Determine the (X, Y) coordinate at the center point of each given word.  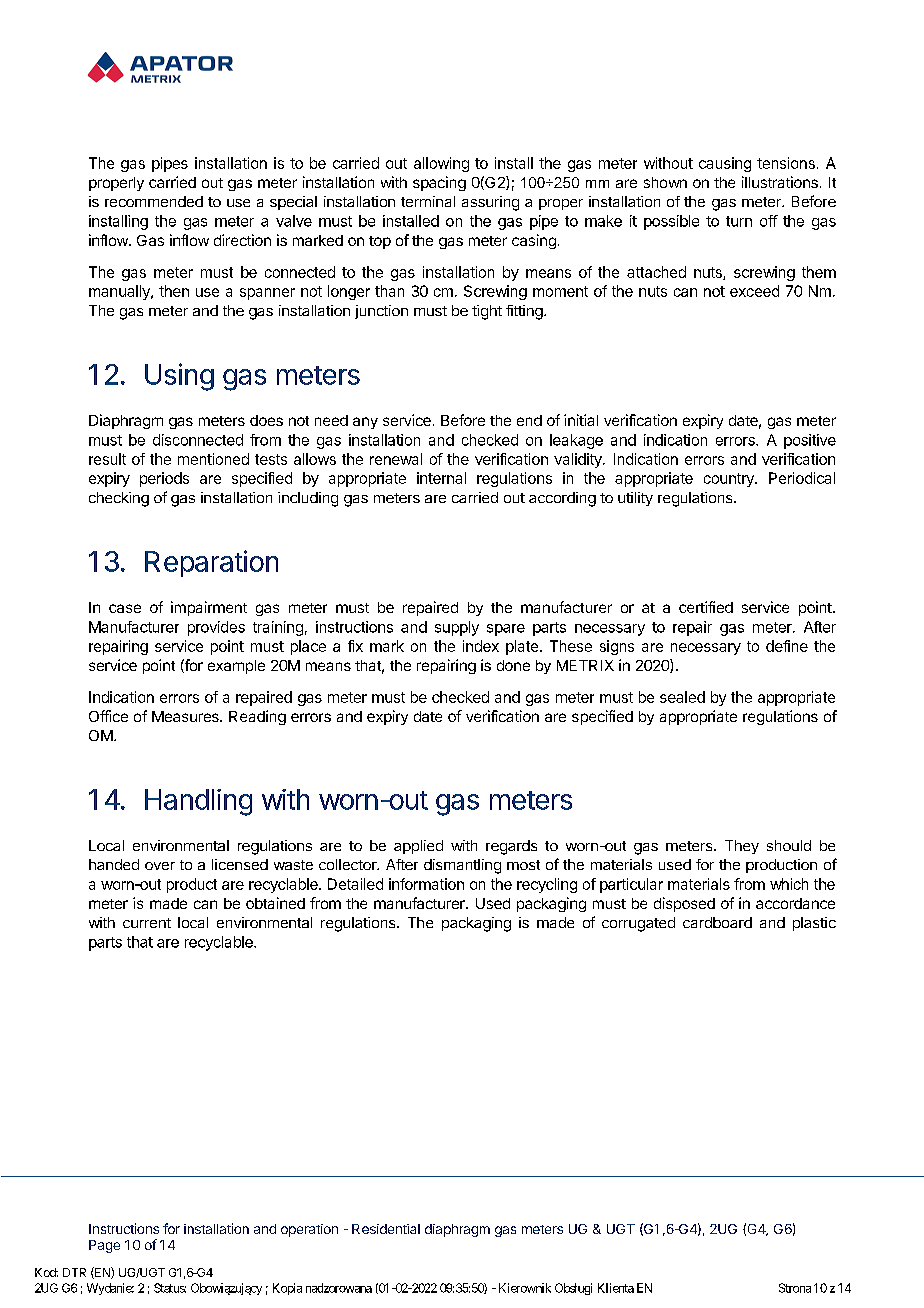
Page (104, 1246)
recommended (154, 201)
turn (739, 221)
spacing (439, 183)
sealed (682, 697)
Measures (186, 716)
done (513, 665)
